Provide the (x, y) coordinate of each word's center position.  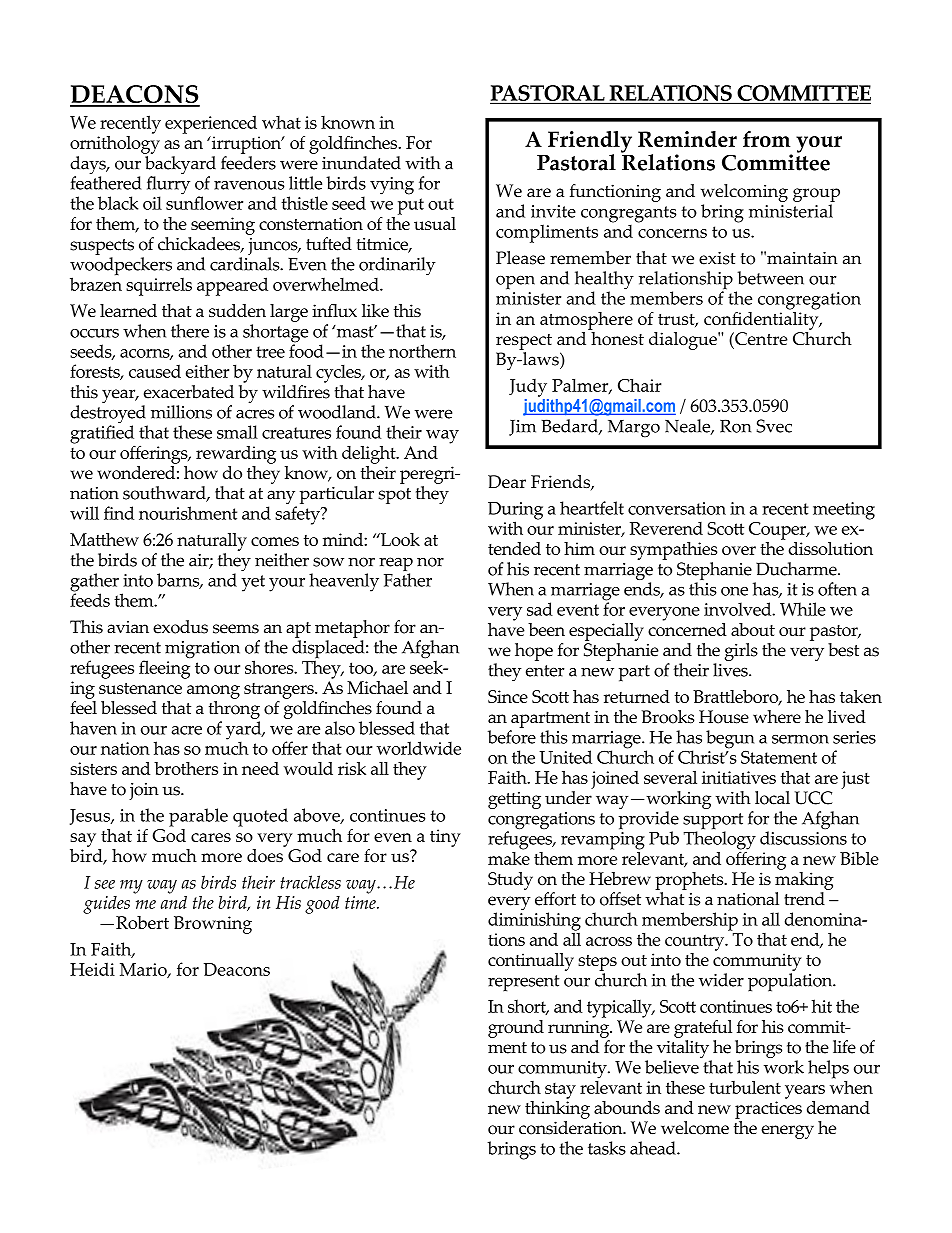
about (753, 629)
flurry (168, 186)
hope (534, 652)
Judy (528, 388)
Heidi (92, 969)
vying (392, 186)
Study (510, 881)
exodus (180, 627)
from (766, 138)
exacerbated (189, 392)
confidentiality (762, 319)
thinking (557, 1108)
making (804, 879)
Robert (142, 922)
